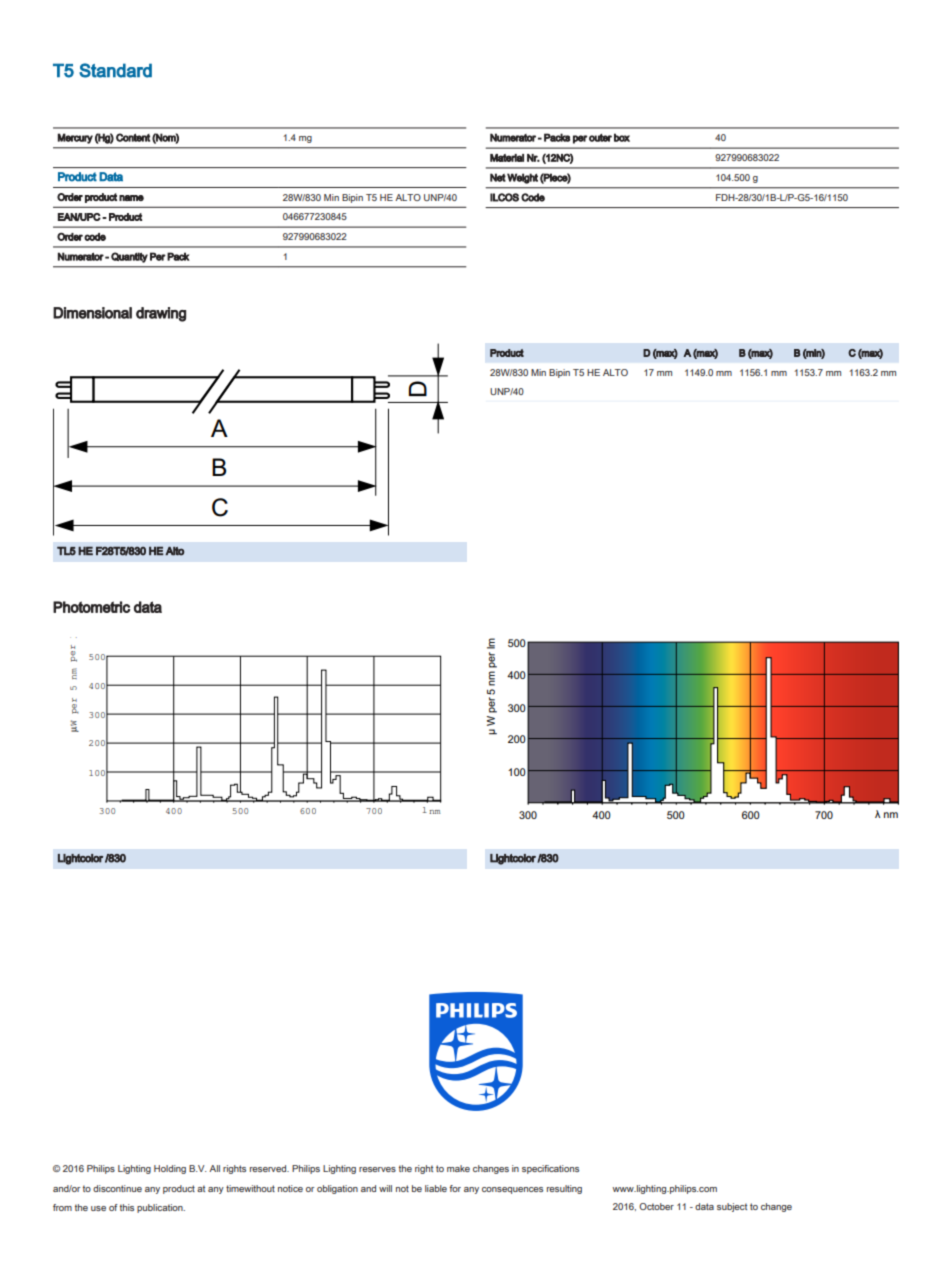 The height and width of the screenshot is (1265, 952). Describe the element at coordinates (170, 1169) in the screenshot. I see `Holding` at that location.
